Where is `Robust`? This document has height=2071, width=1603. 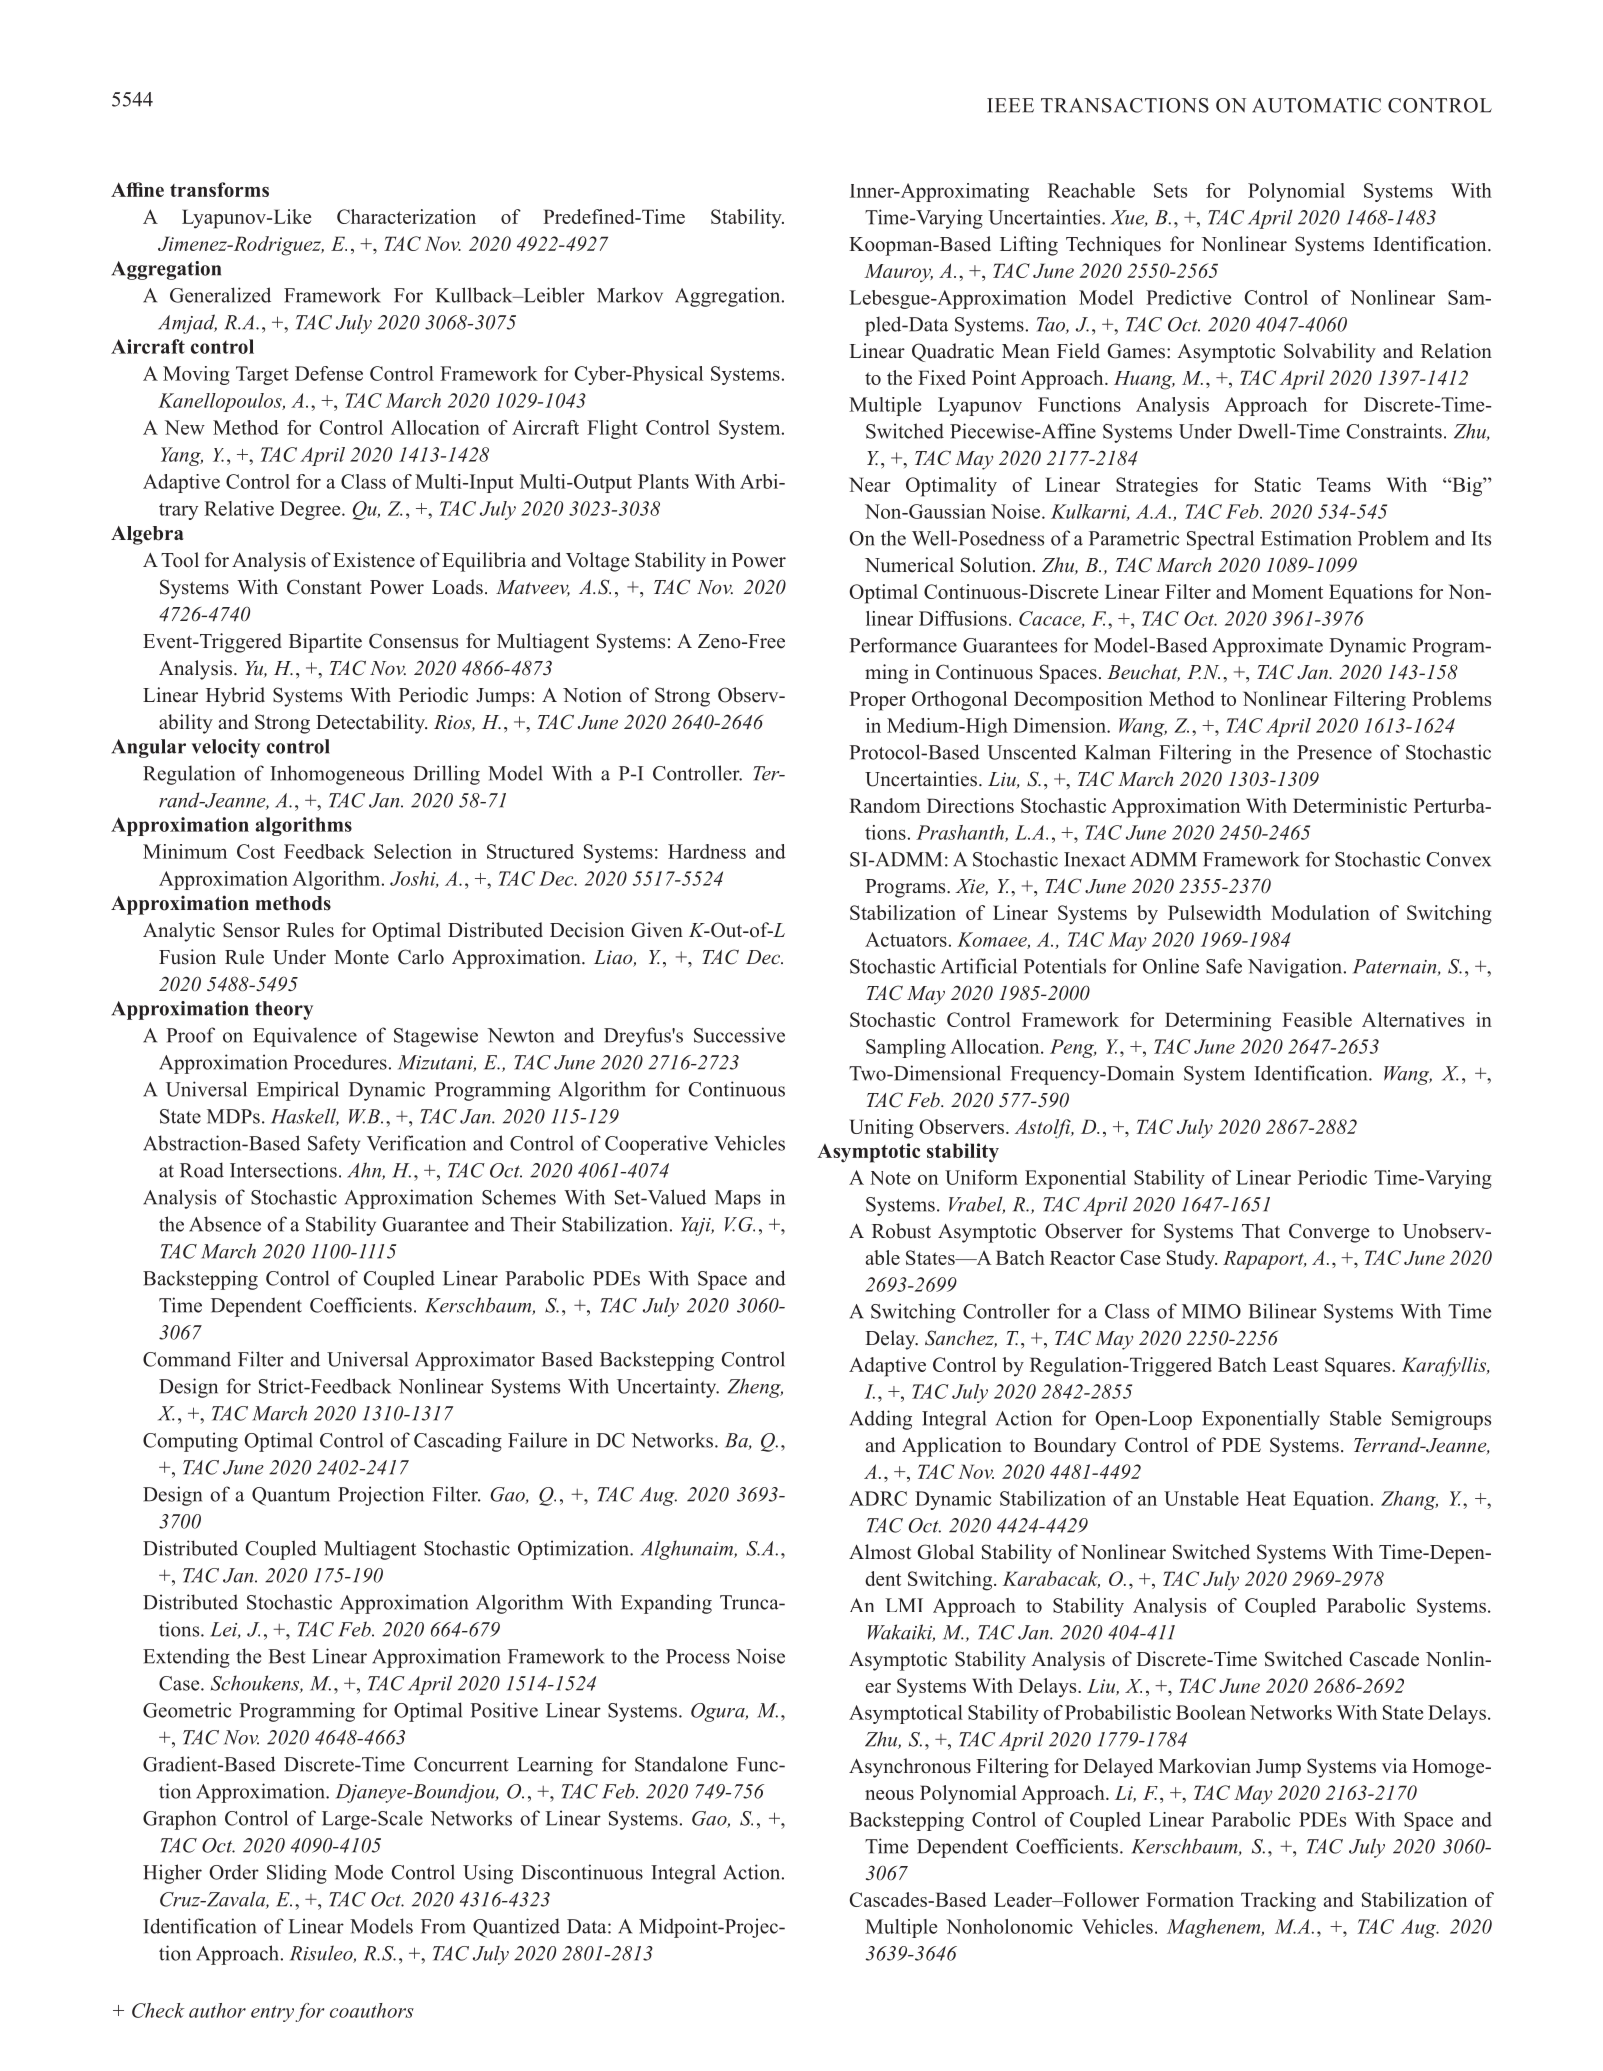
Robust is located at coordinates (901, 1231).
